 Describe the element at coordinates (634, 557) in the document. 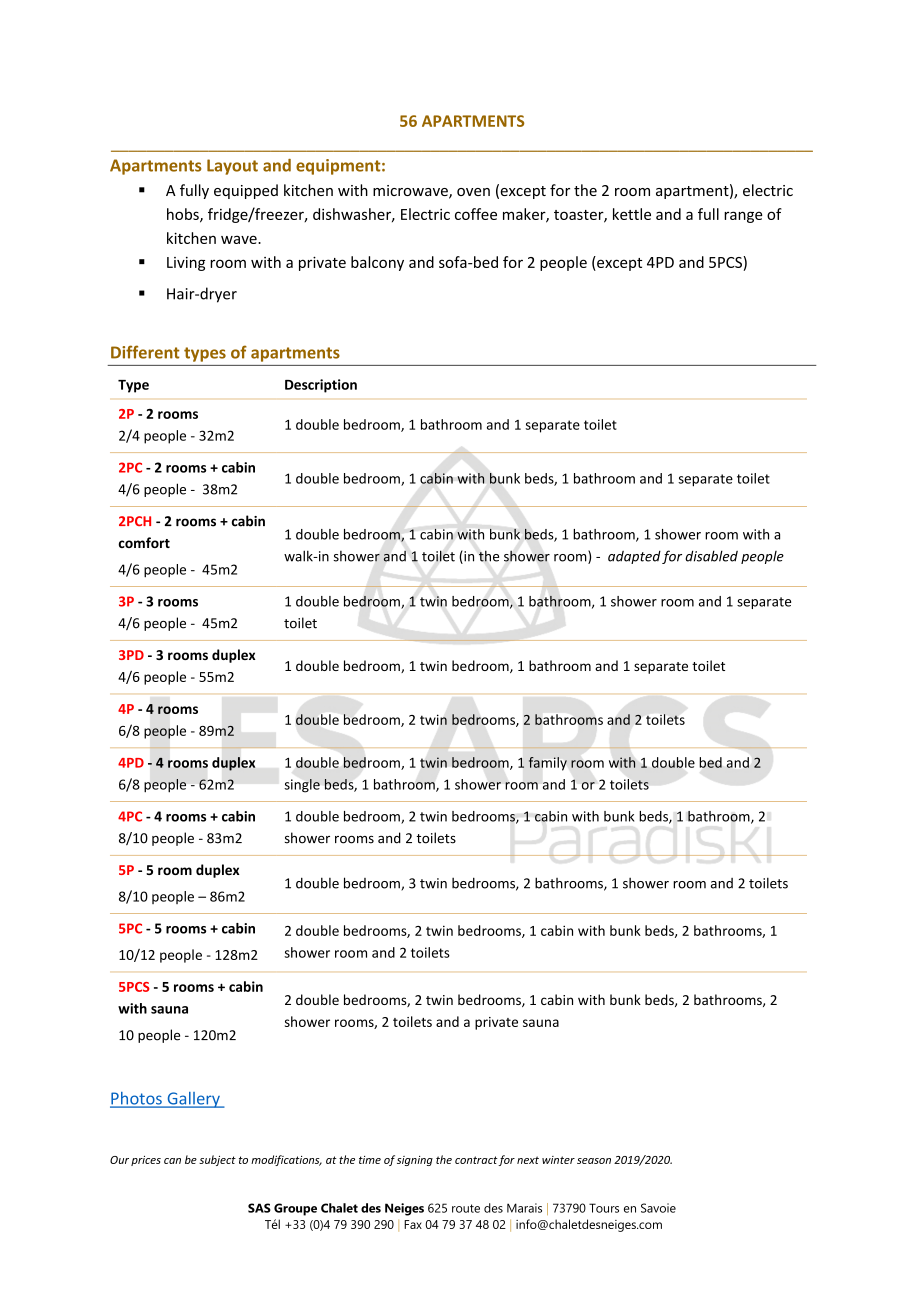

I see `adapted` at that location.
